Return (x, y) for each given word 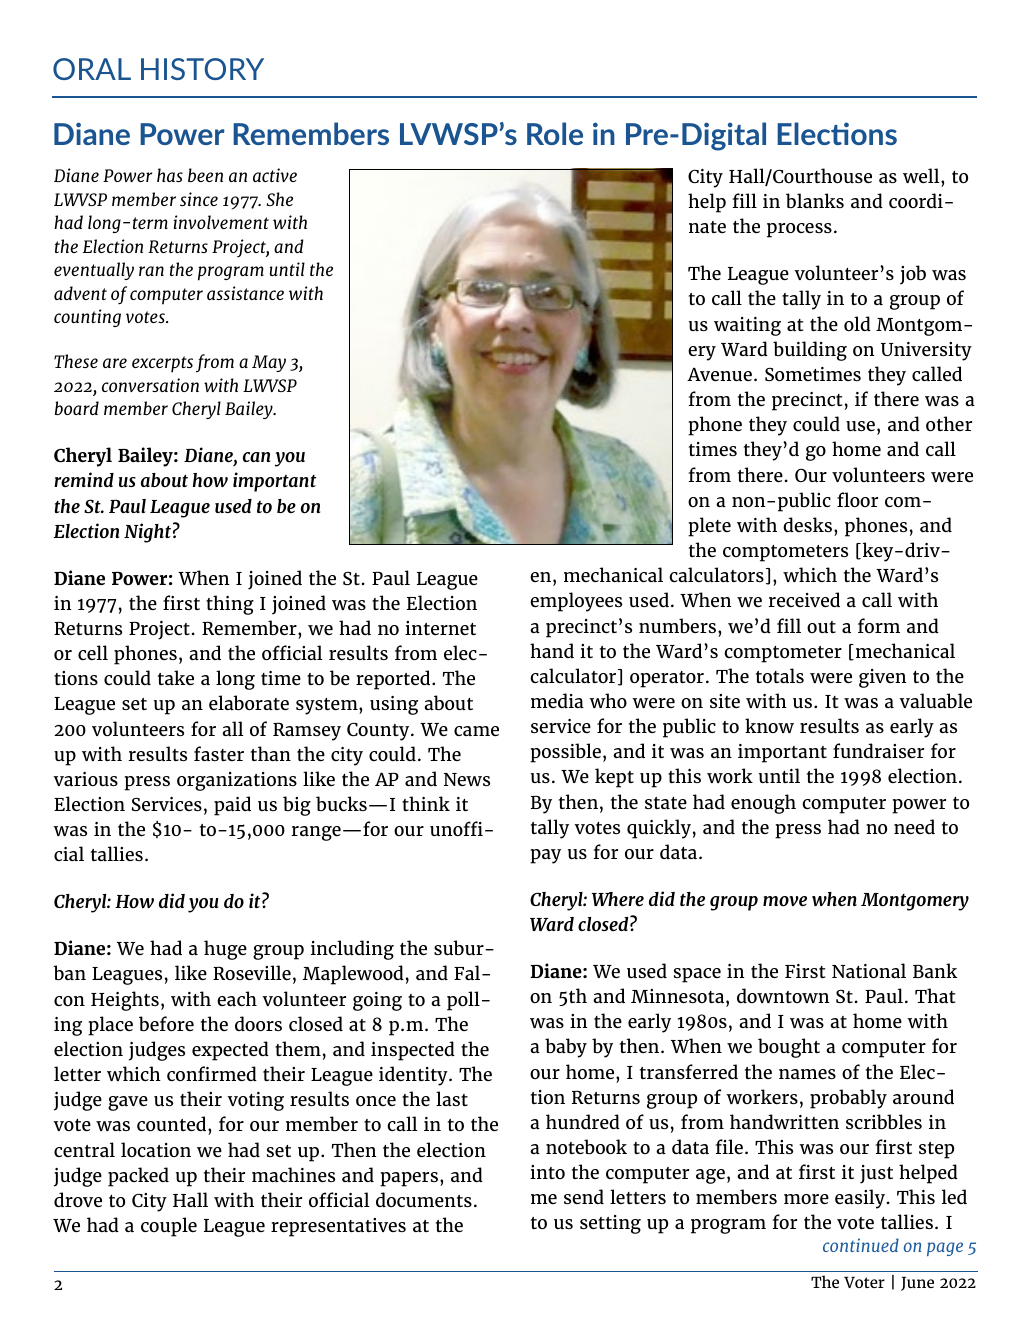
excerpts (162, 364)
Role (555, 133)
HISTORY (202, 69)
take (176, 677)
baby (566, 1048)
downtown (783, 995)
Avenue (719, 374)
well (922, 175)
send (584, 1196)
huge (225, 950)
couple (169, 1227)
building (810, 351)
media (557, 700)
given (882, 678)
